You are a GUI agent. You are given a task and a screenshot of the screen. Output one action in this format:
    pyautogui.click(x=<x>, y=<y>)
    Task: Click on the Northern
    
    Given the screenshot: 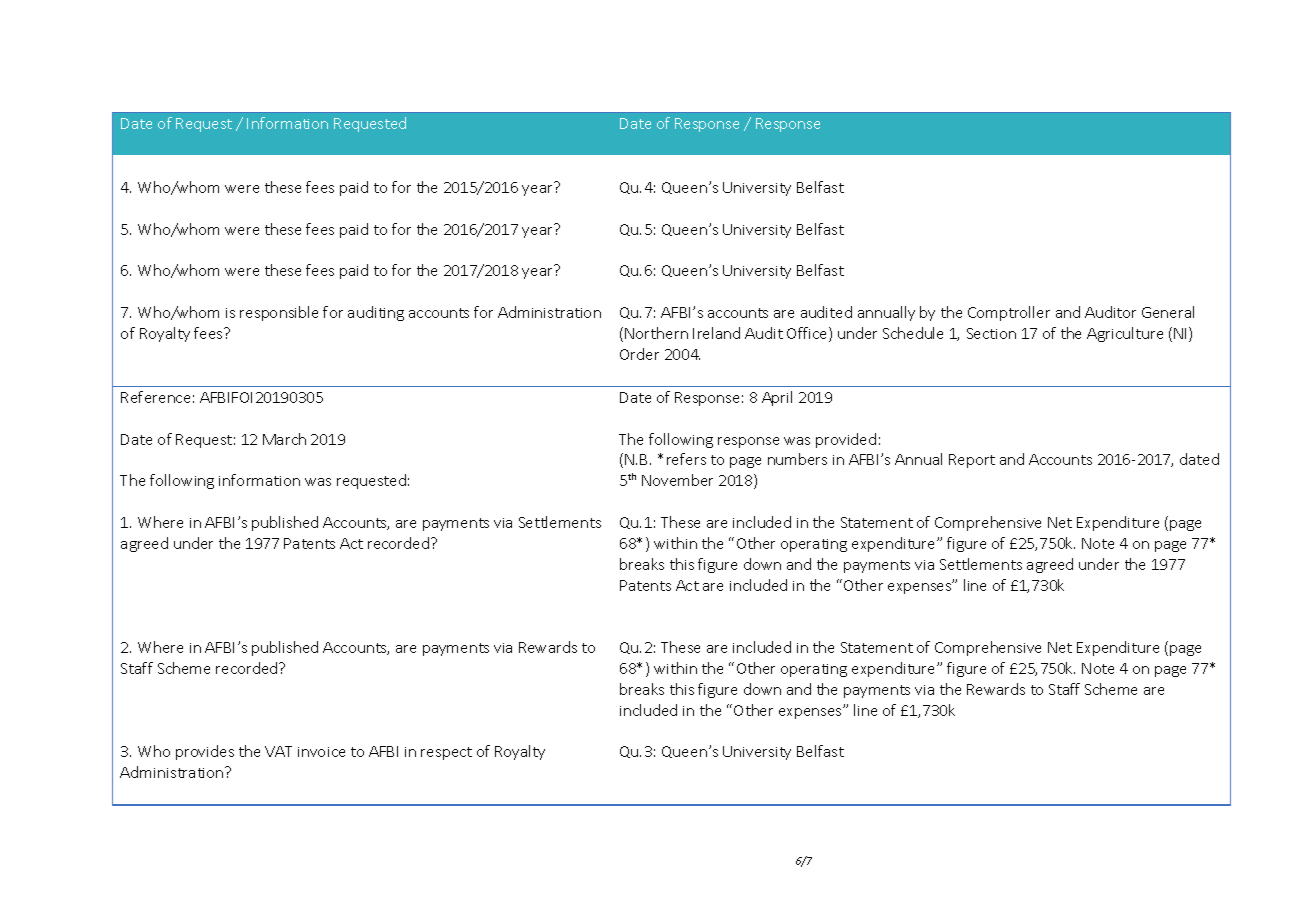 What is the action you would take?
    pyautogui.click(x=656, y=333)
